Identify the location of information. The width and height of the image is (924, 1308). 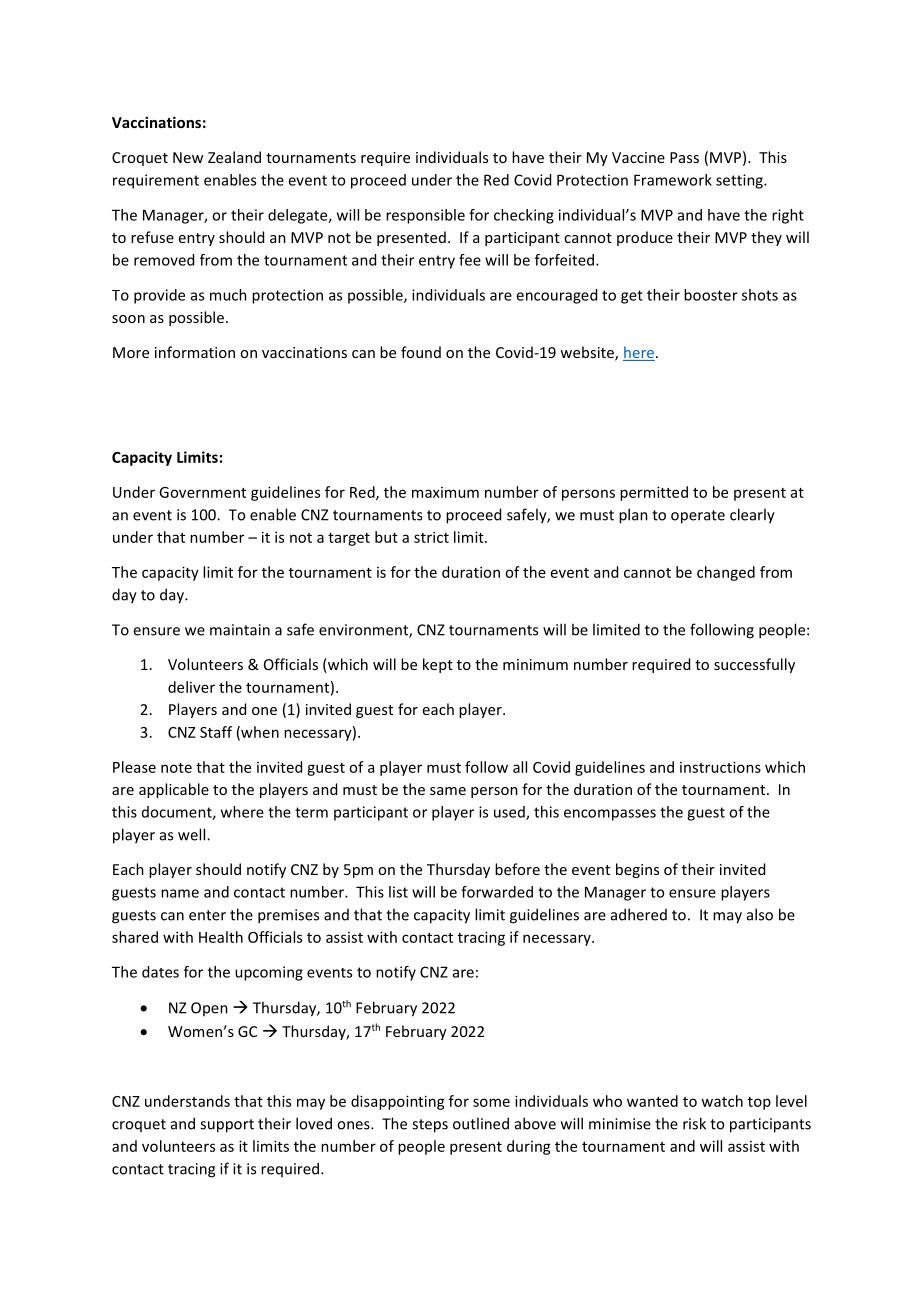
(195, 352).
